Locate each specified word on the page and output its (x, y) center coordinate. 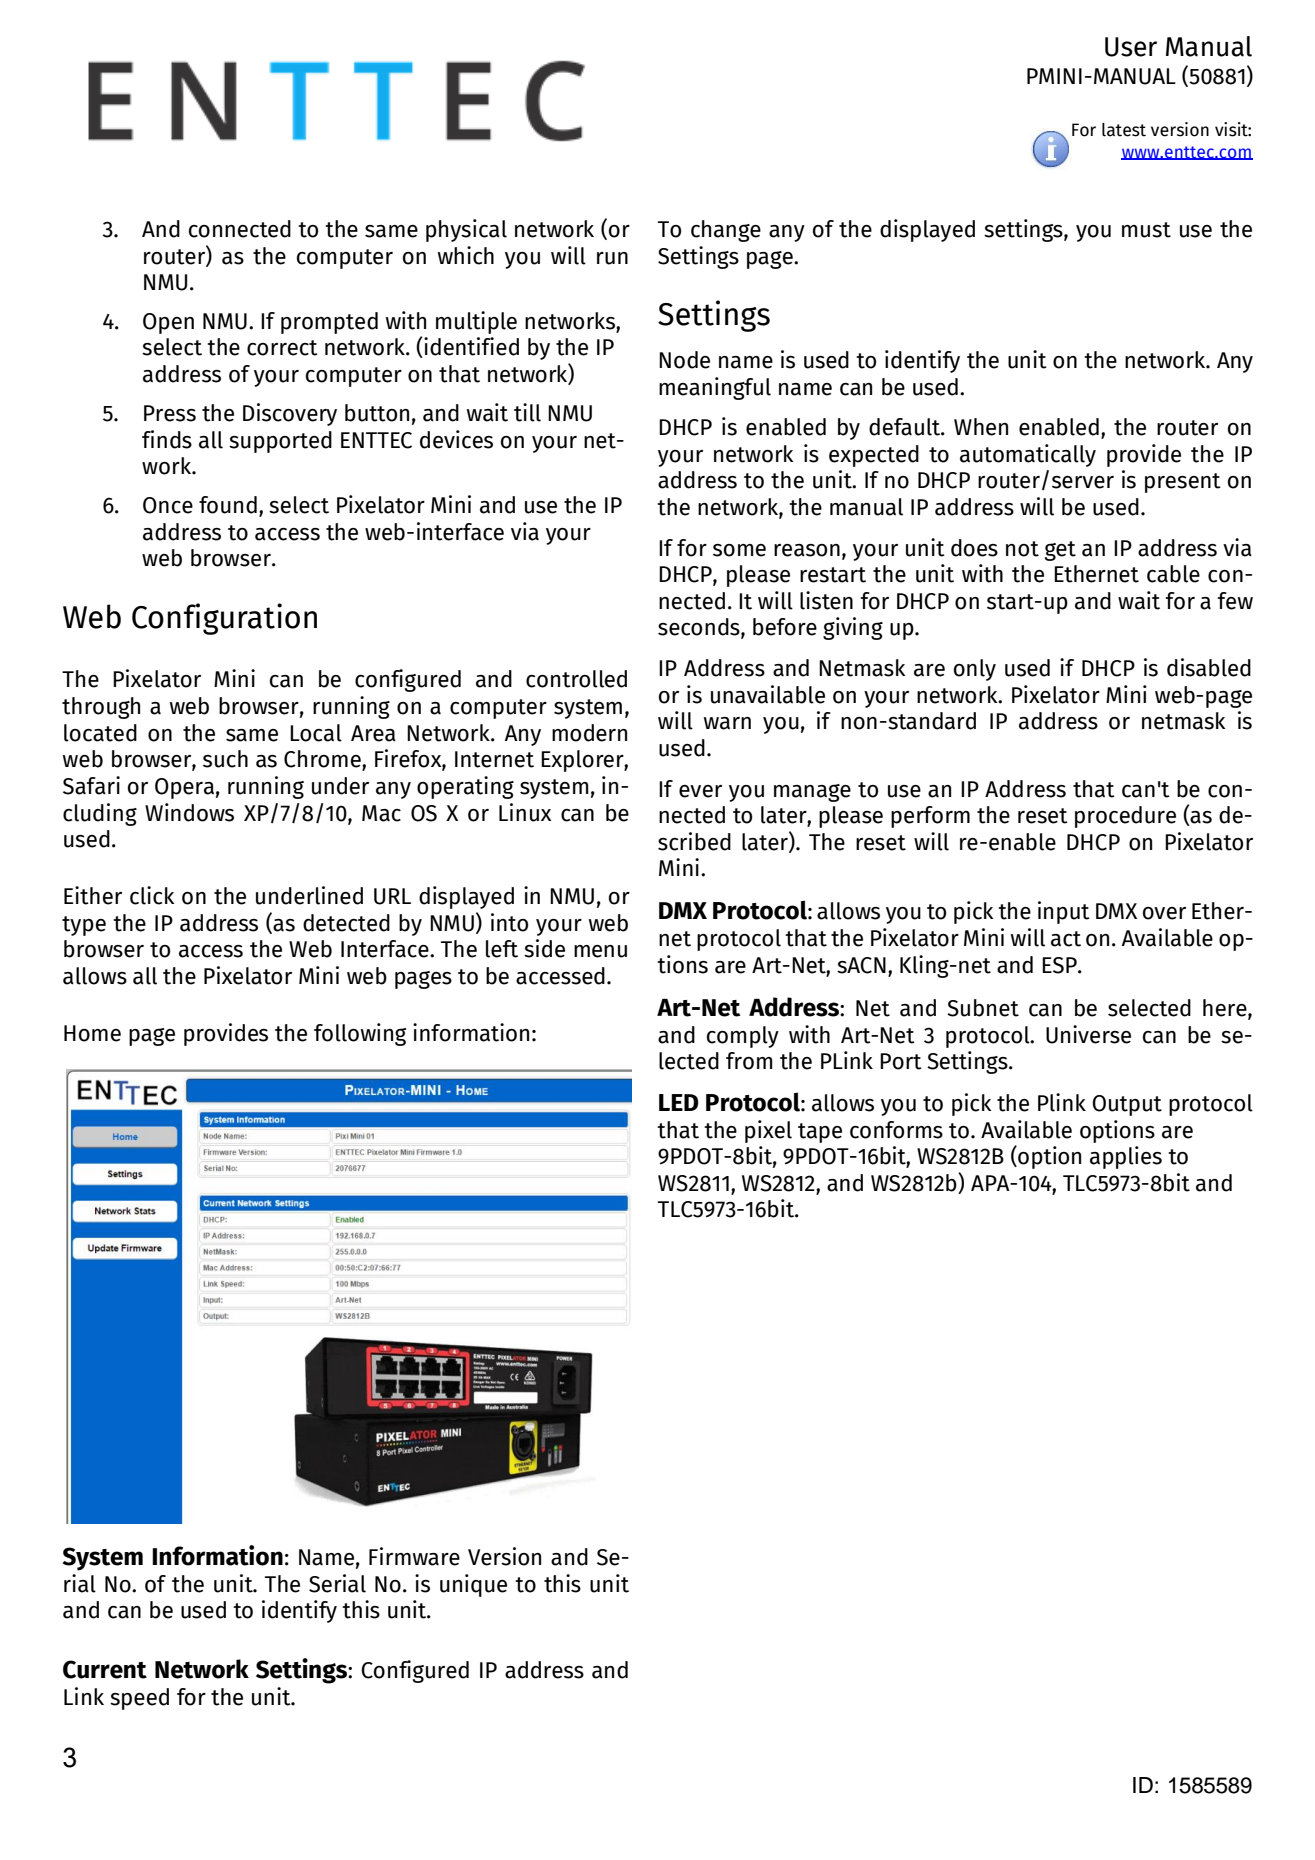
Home (92, 1033)
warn (727, 723)
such (225, 759)
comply (743, 1037)
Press (170, 413)
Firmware (414, 1556)
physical (466, 230)
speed (139, 1699)
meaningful (715, 388)
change (726, 231)
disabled (1209, 667)
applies (1126, 1157)
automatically (1028, 455)
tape (820, 1133)
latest (1124, 130)
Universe (1088, 1034)
